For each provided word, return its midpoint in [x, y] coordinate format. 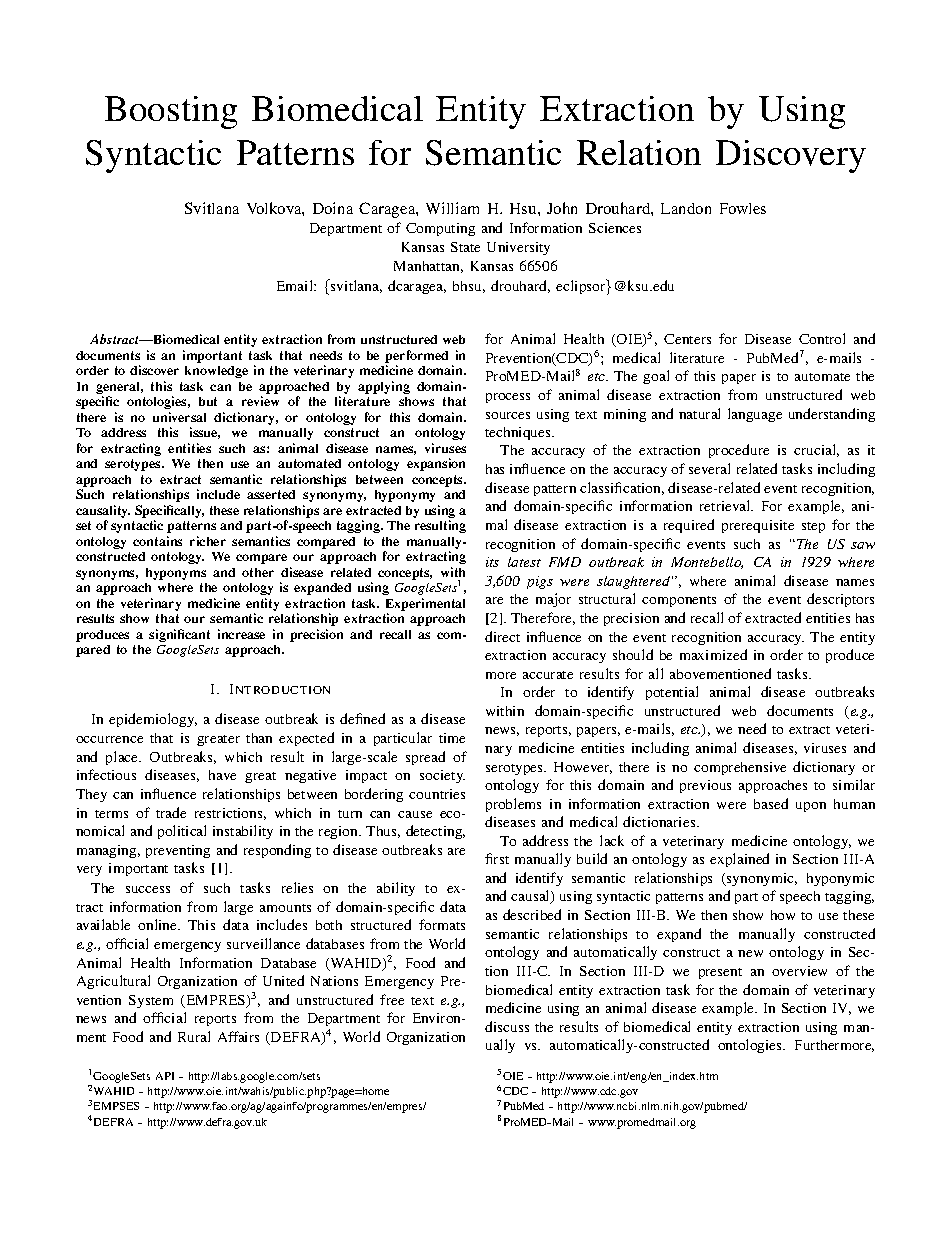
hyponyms [176, 574]
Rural [194, 1036]
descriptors [840, 600]
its [492, 562]
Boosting [171, 112]
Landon [686, 208]
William [452, 208]
